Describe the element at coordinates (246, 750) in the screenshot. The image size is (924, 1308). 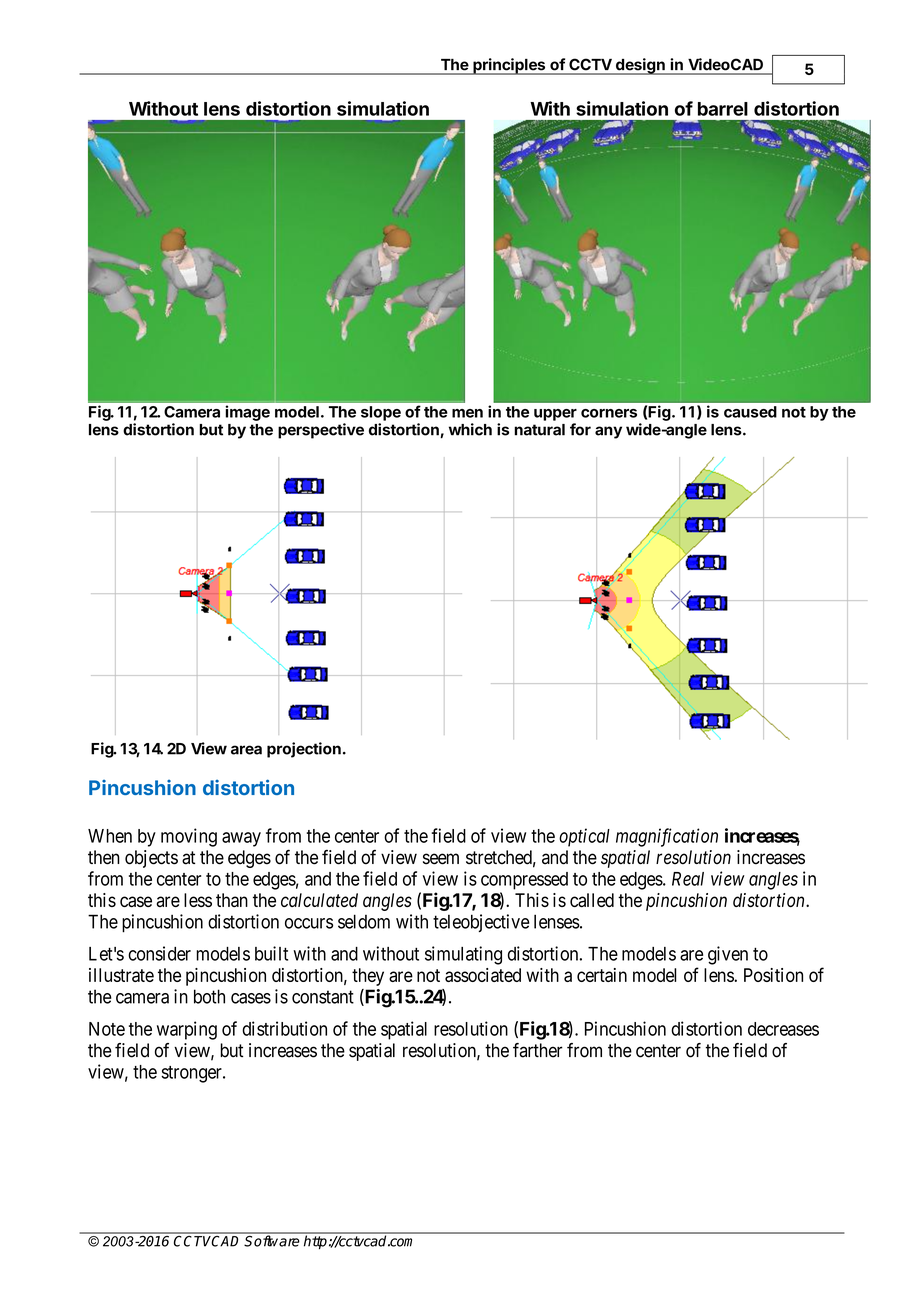
I see `area` at that location.
